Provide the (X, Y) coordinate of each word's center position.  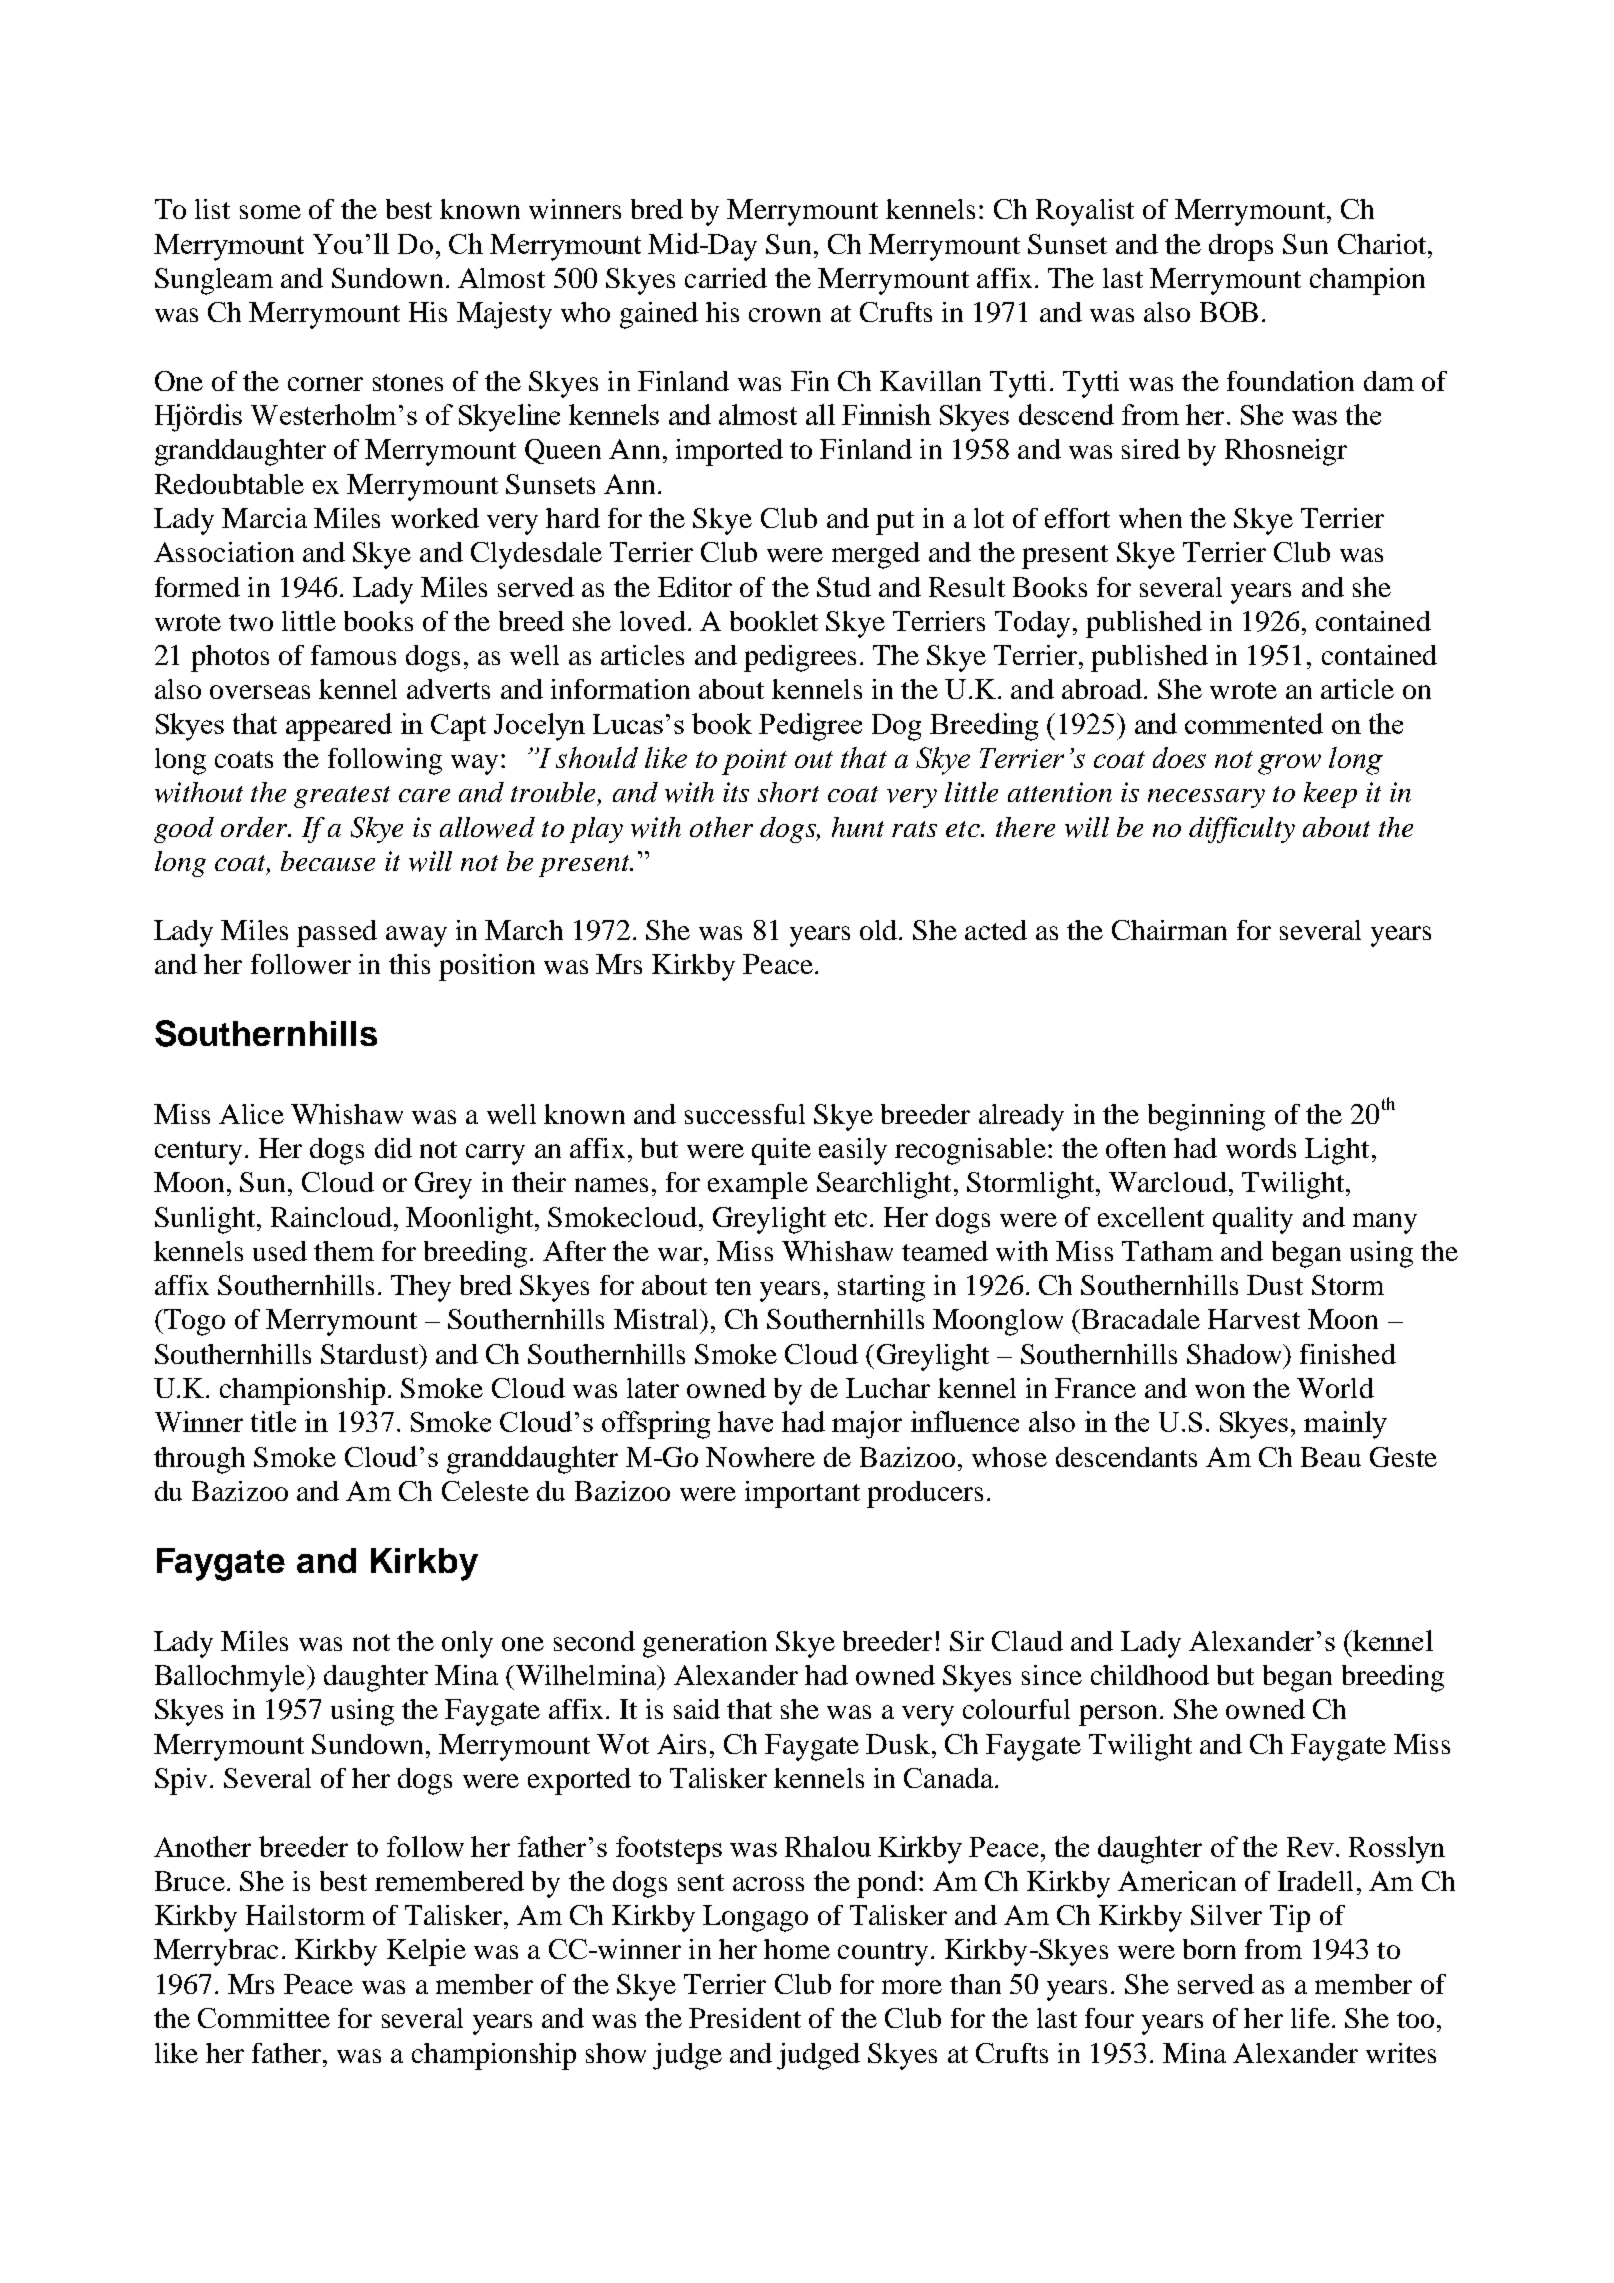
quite (781, 1151)
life (1310, 2018)
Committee (264, 2018)
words (1261, 1148)
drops (1241, 247)
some (270, 212)
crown (785, 315)
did (393, 1148)
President (745, 2018)
